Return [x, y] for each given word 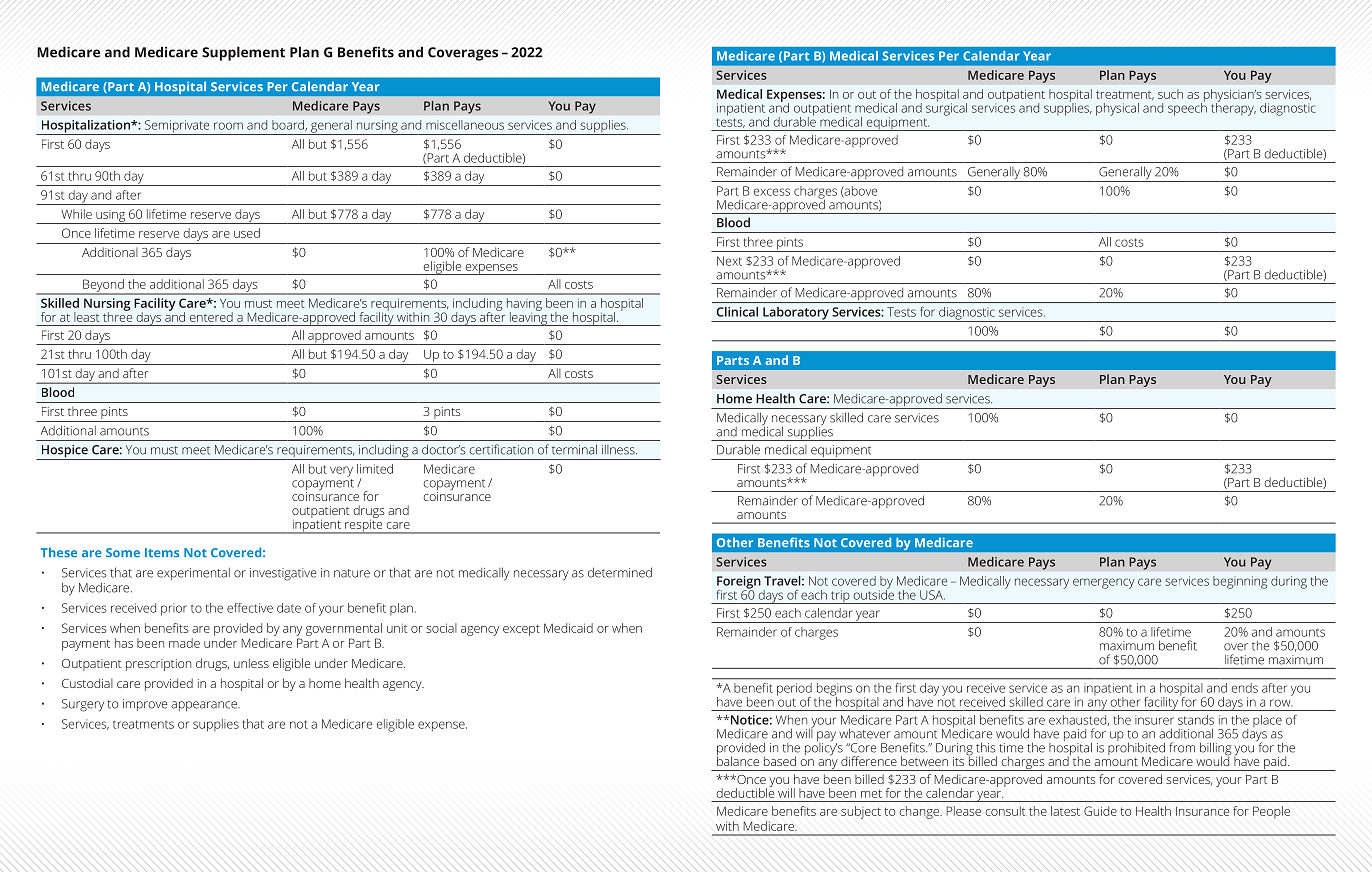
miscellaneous [465, 125]
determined [620, 572]
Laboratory [796, 314]
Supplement [243, 53]
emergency [1104, 583]
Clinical [737, 312]
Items [162, 552]
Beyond [103, 286]
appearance [205, 706]
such [1170, 94]
